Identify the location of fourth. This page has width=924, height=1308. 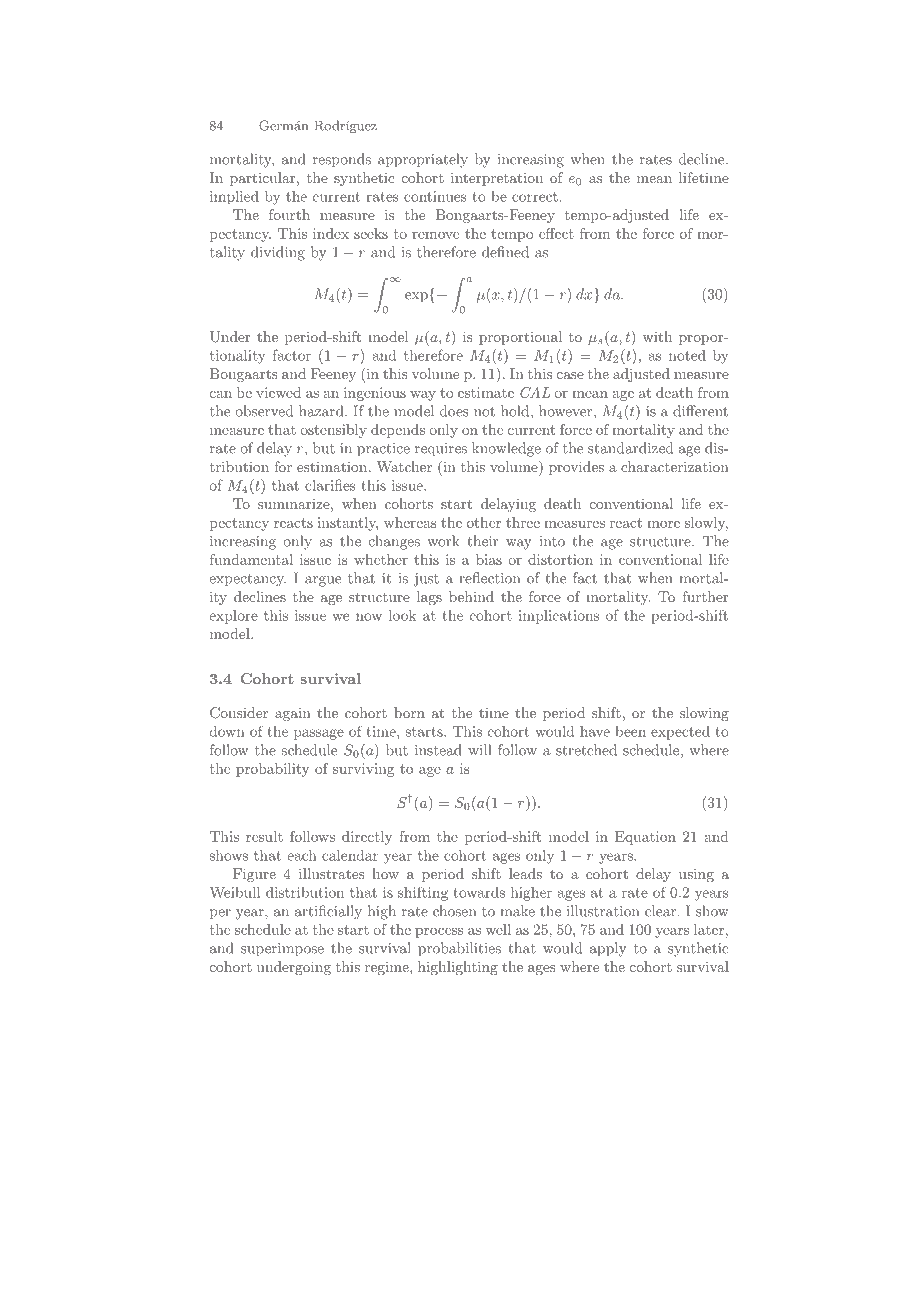
(289, 214).
